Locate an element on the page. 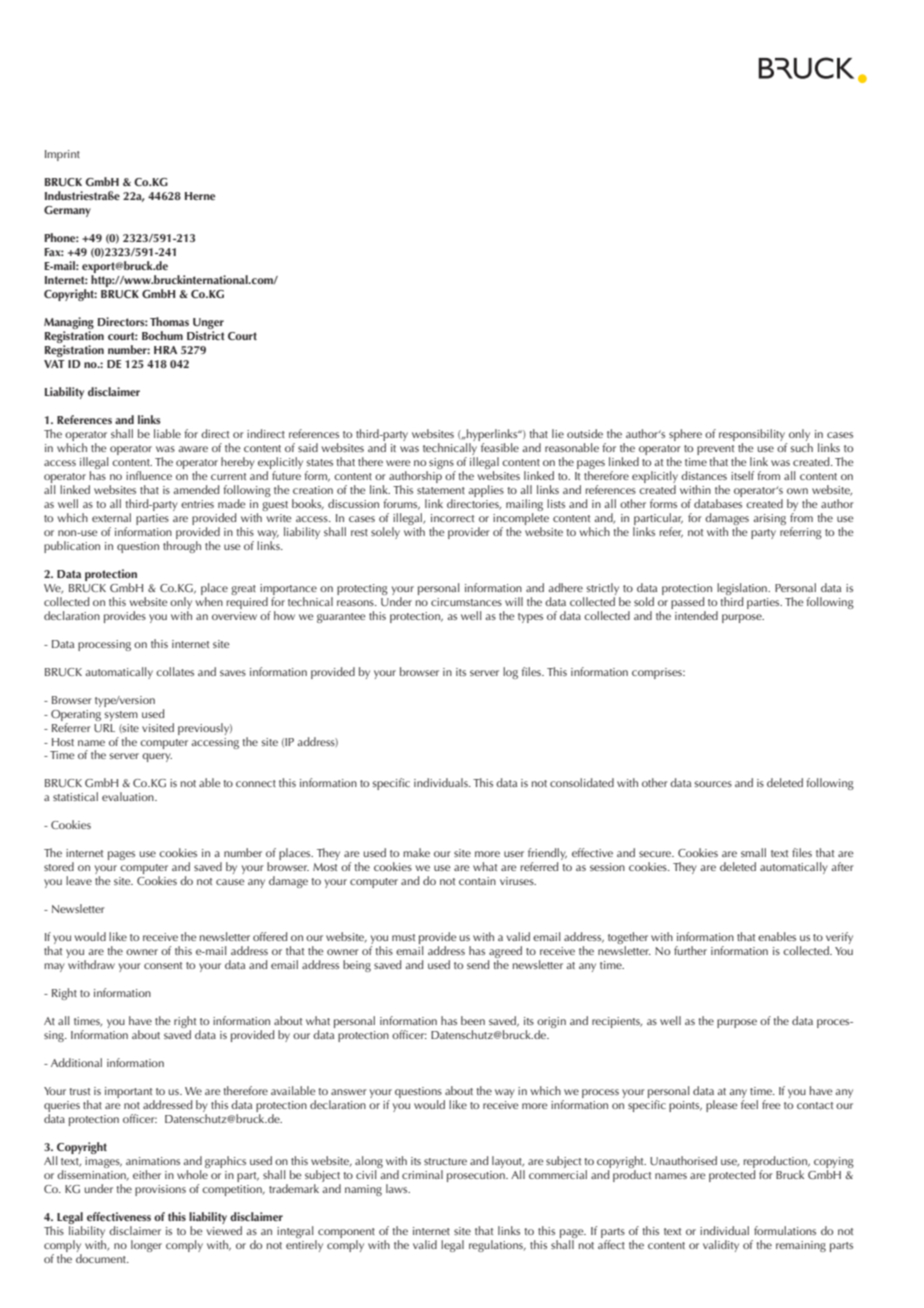  further is located at coordinates (690, 950).
